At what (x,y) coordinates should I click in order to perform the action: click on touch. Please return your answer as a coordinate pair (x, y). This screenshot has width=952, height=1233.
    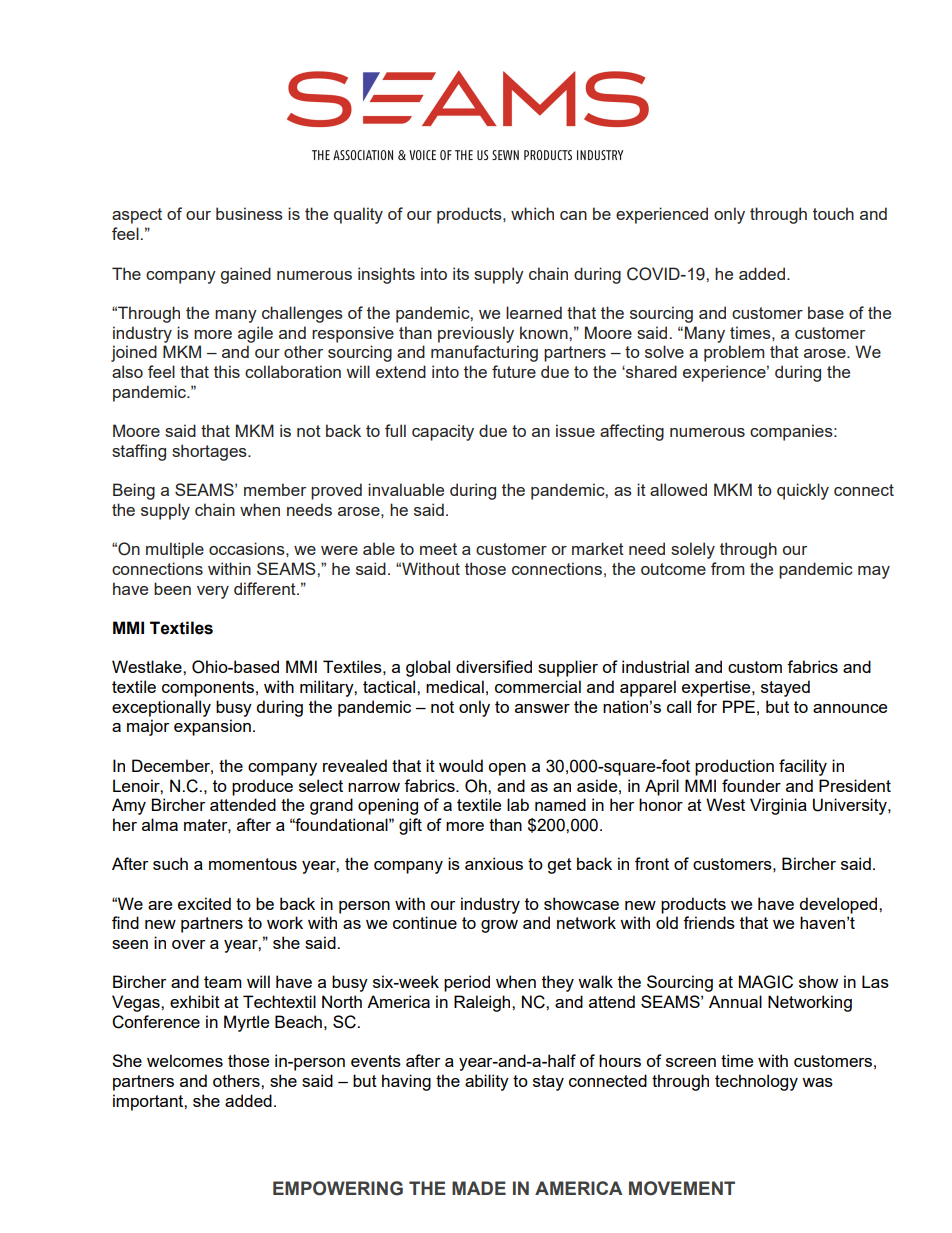
    Looking at the image, I should click on (833, 213).
